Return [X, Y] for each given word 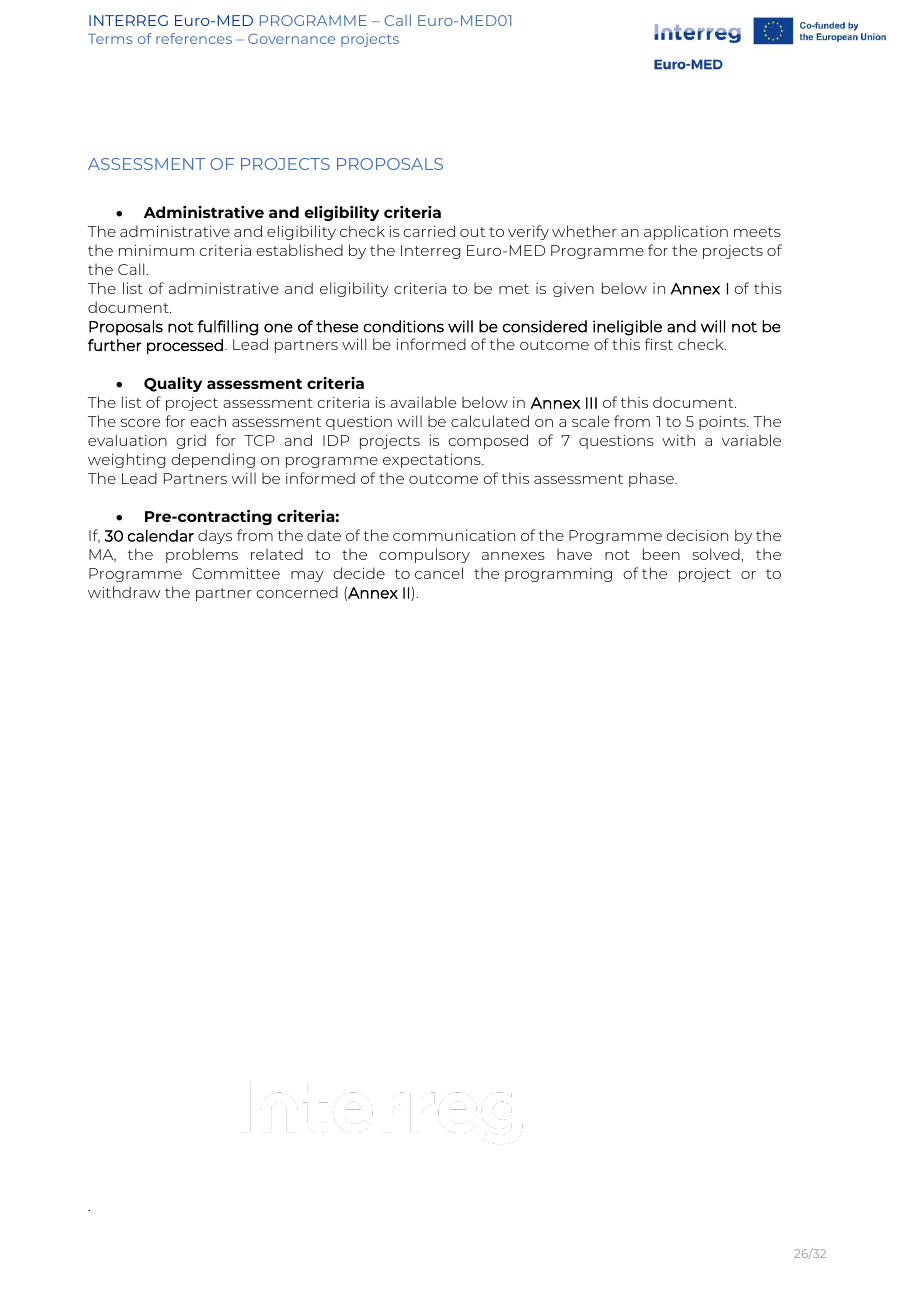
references [194, 38]
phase [652, 479]
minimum [156, 250]
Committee [236, 573]
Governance [291, 38]
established [299, 250]
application [686, 232]
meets [757, 232]
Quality [173, 384]
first [659, 344]
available [423, 402]
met [514, 289]
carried [429, 231]
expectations [433, 461]
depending [213, 460]
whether [584, 231]
